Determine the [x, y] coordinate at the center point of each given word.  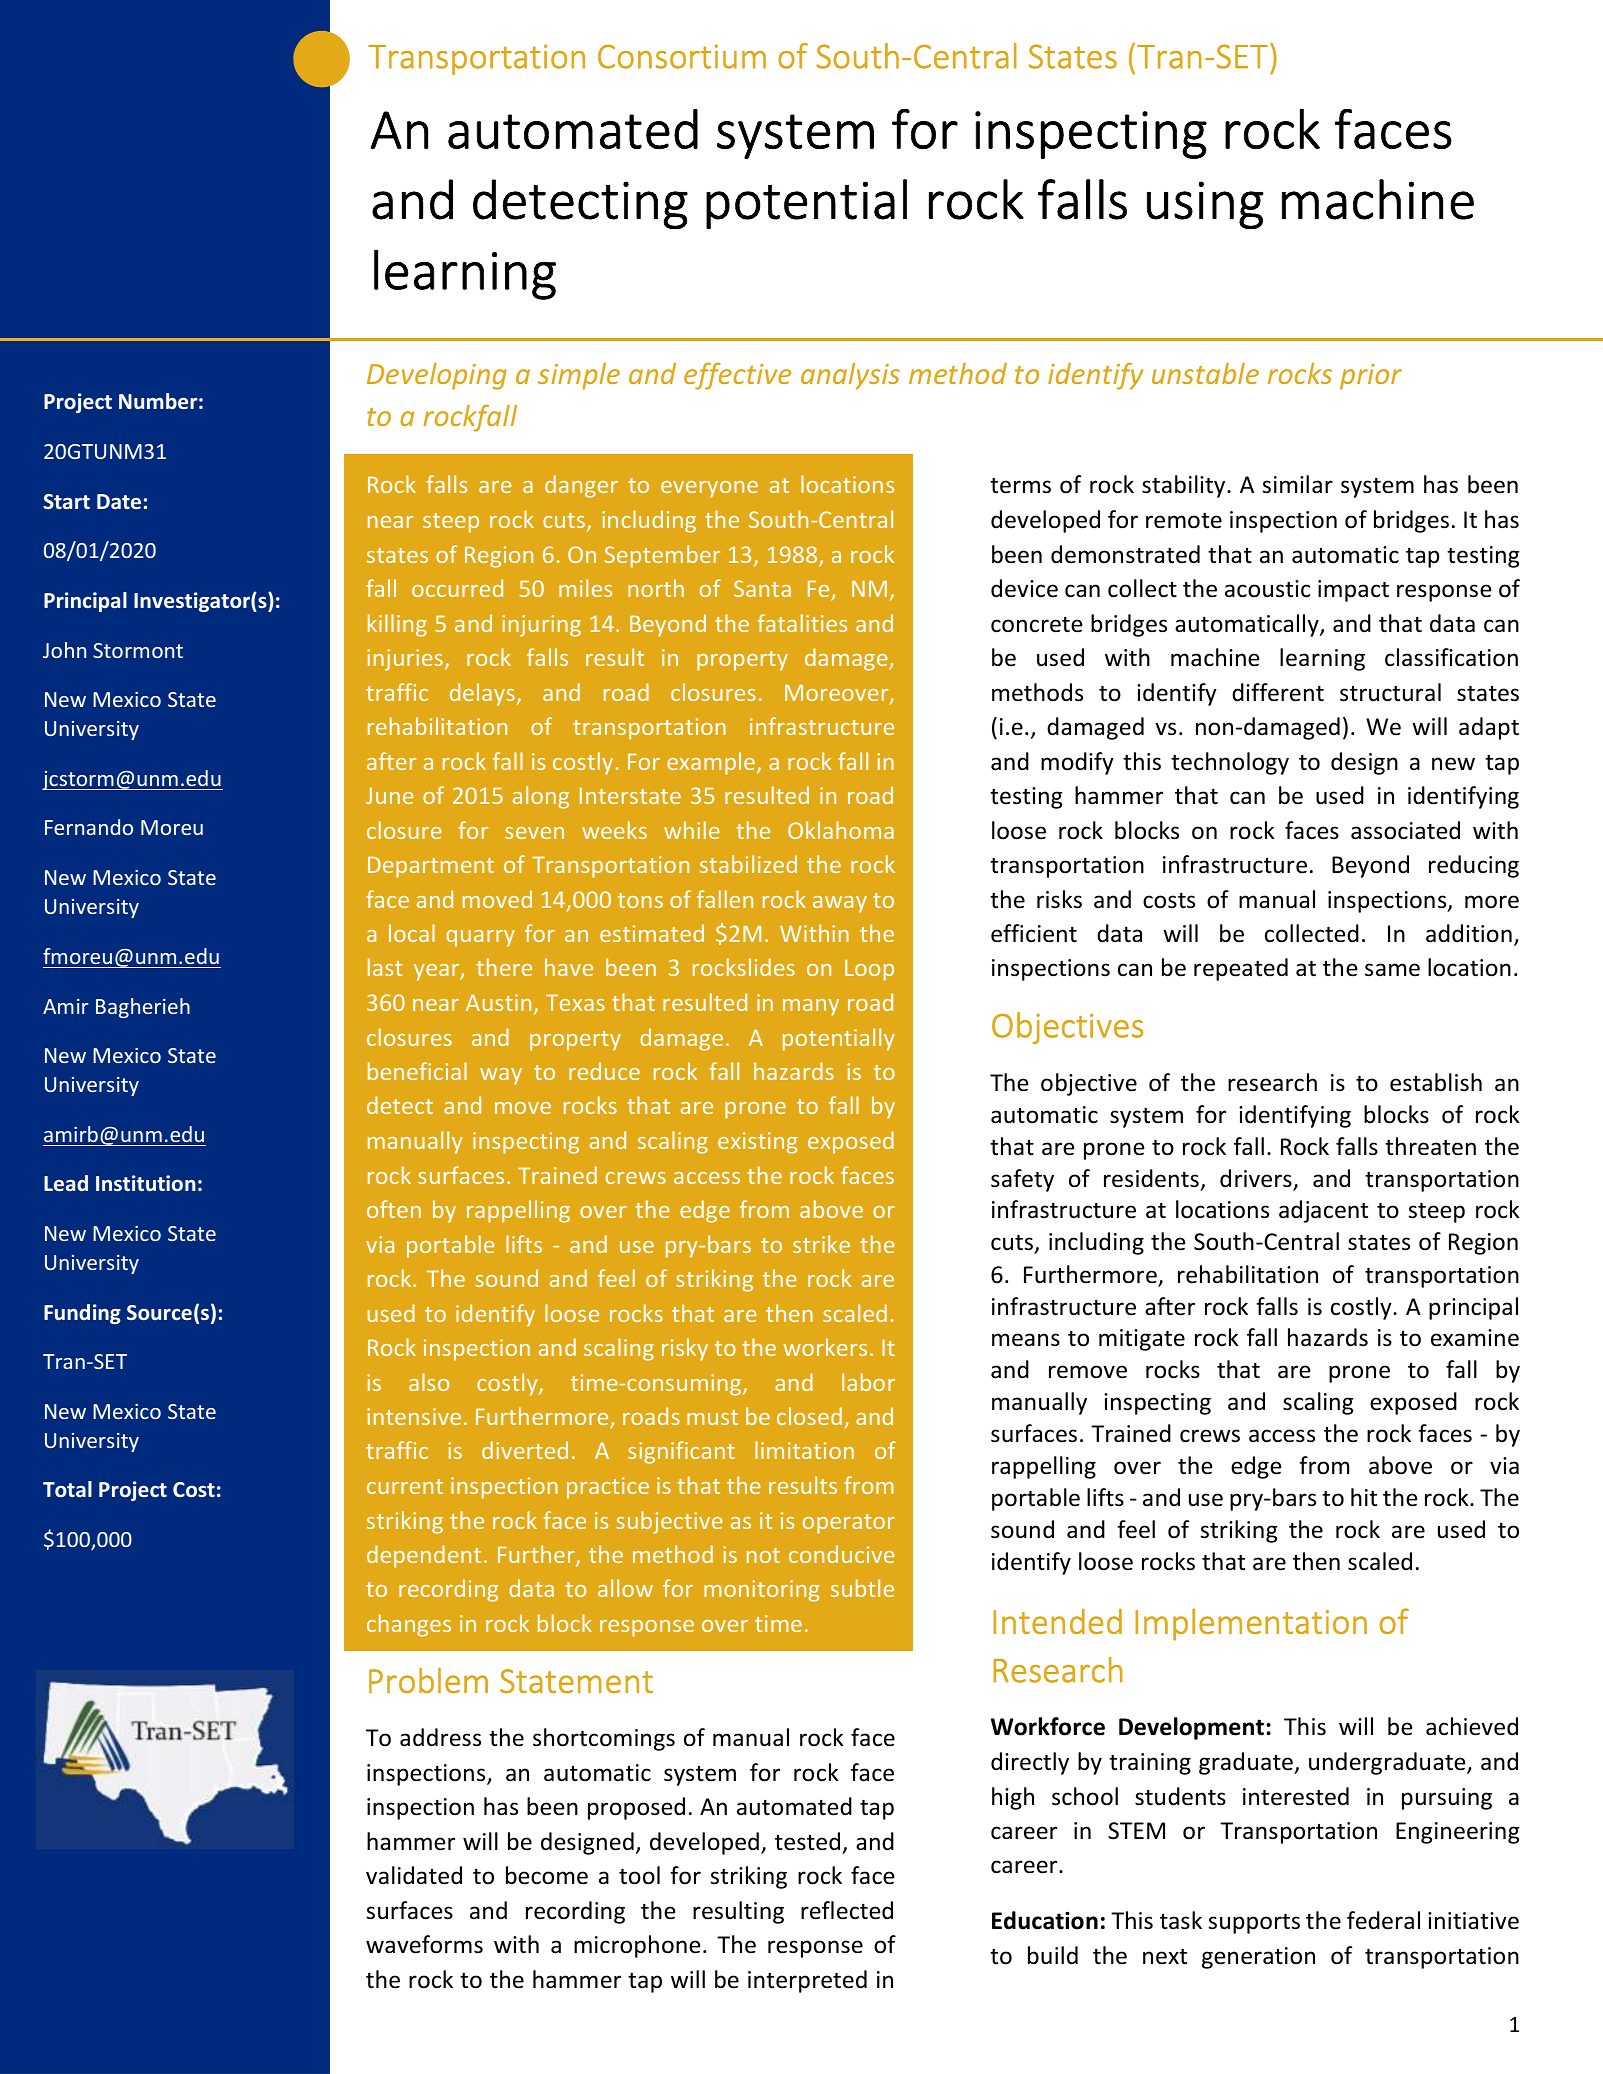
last [385, 967]
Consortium [682, 56]
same [1392, 970]
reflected [847, 1910]
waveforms [424, 1944]
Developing [437, 376]
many [811, 1007]
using [1205, 205]
